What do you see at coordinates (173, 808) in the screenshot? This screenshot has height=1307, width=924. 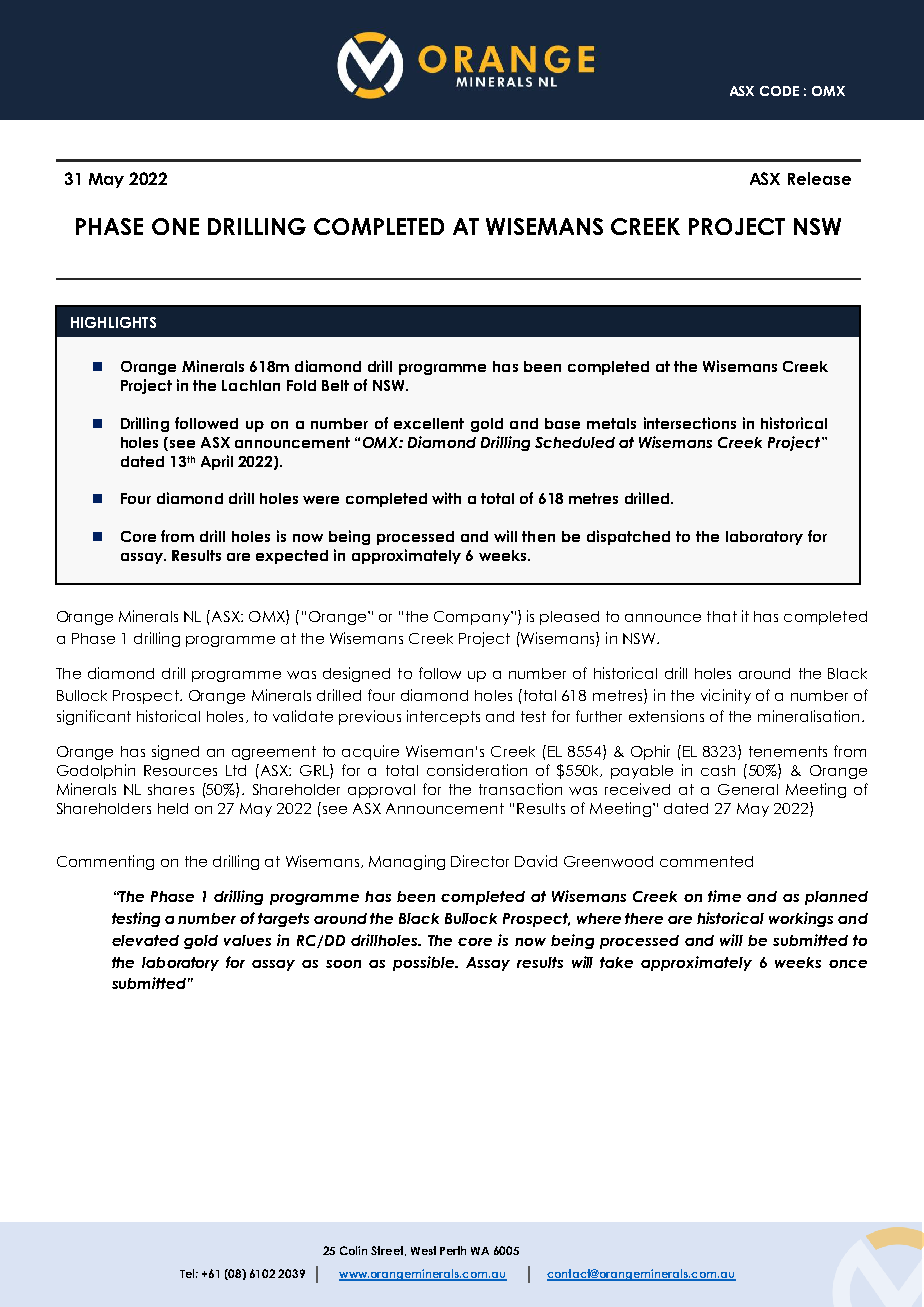 I see `held` at bounding box center [173, 808].
